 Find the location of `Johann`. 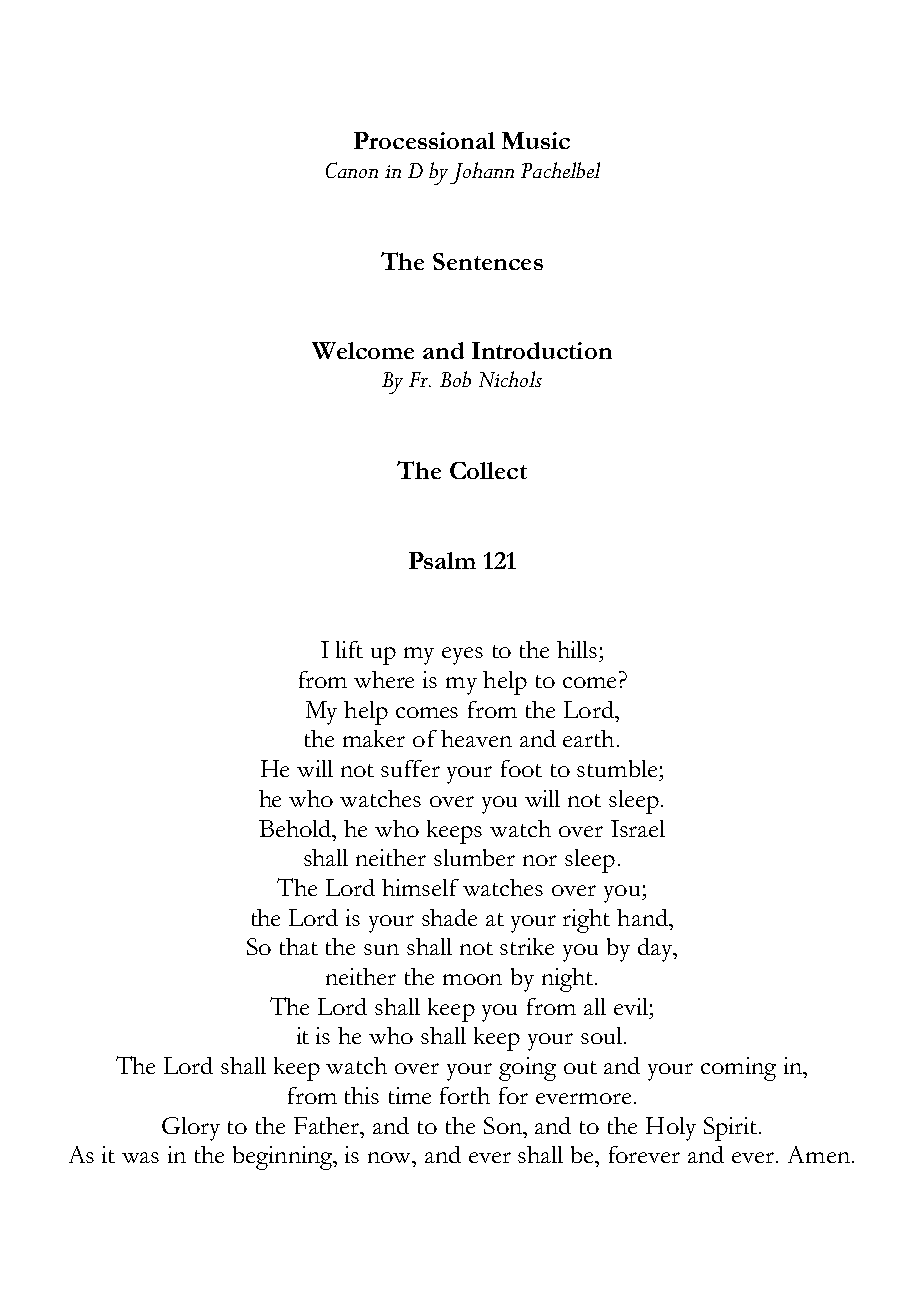

Johann is located at coordinates (482, 173).
